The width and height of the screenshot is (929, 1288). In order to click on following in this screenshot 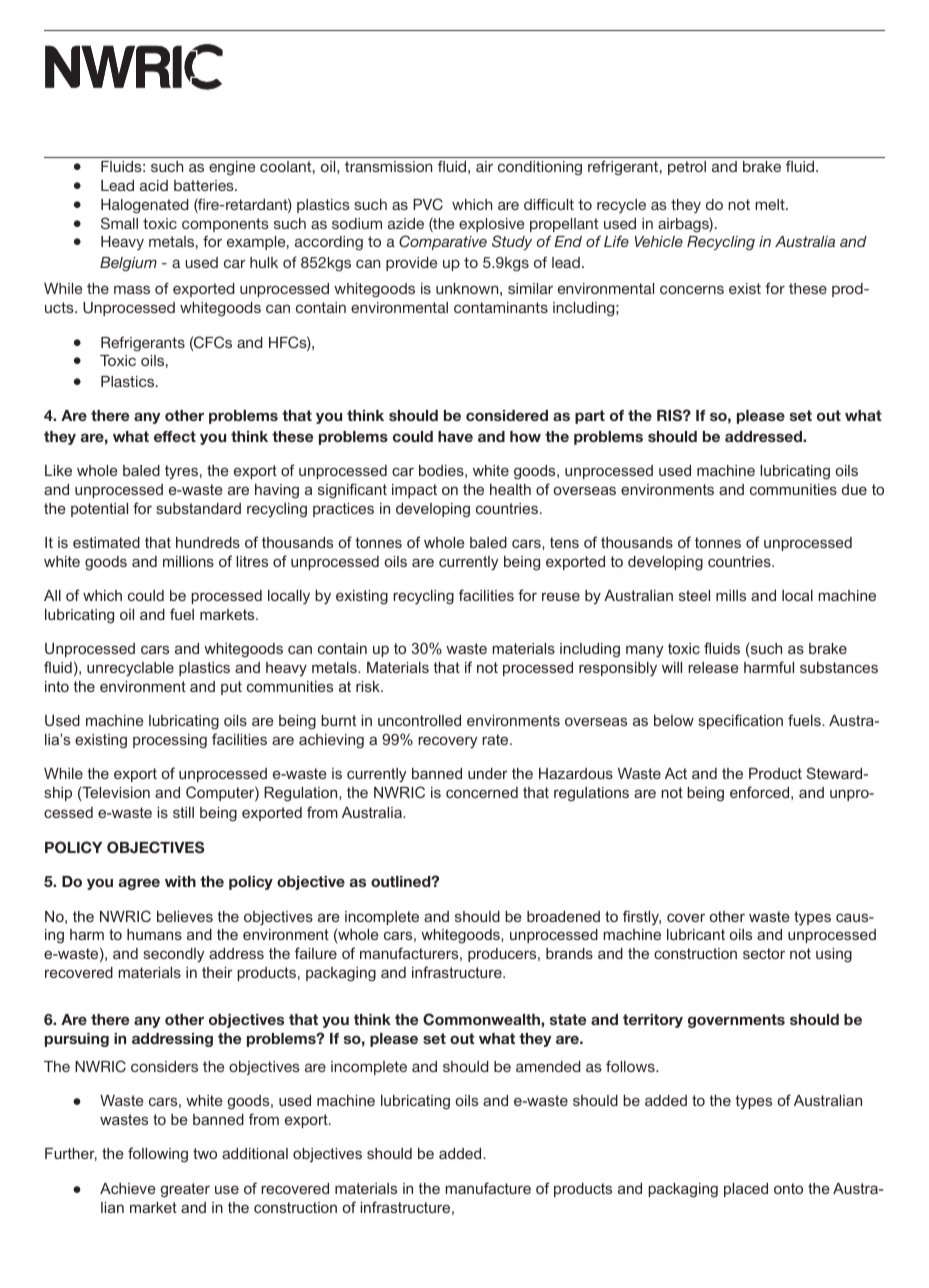, I will do `click(158, 1155)`.
